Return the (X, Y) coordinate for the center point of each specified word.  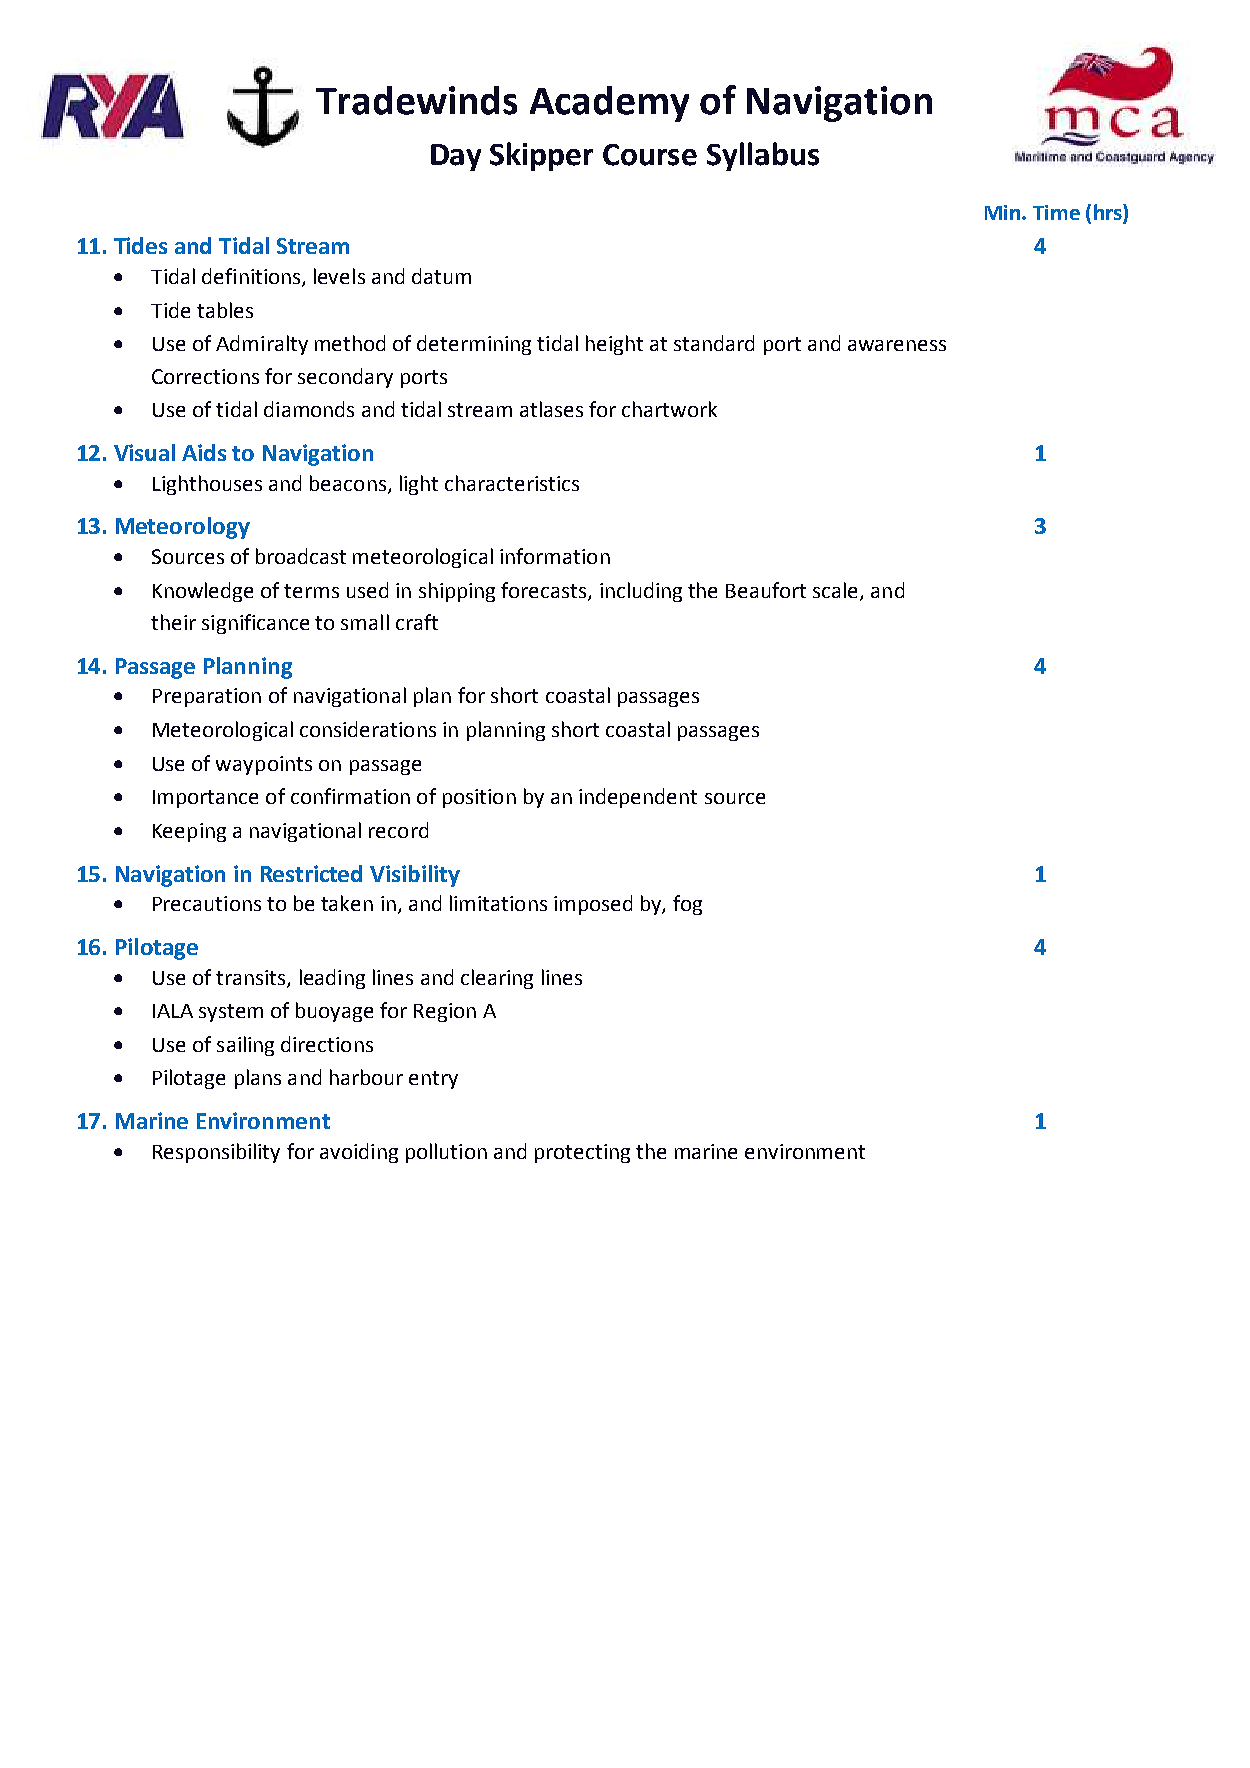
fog (687, 905)
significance (255, 624)
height (614, 345)
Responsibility (216, 1153)
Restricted (311, 873)
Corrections (205, 376)
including (641, 592)
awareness (897, 345)
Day (456, 157)
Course (650, 155)
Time (1056, 212)
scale (837, 591)
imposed (593, 905)
